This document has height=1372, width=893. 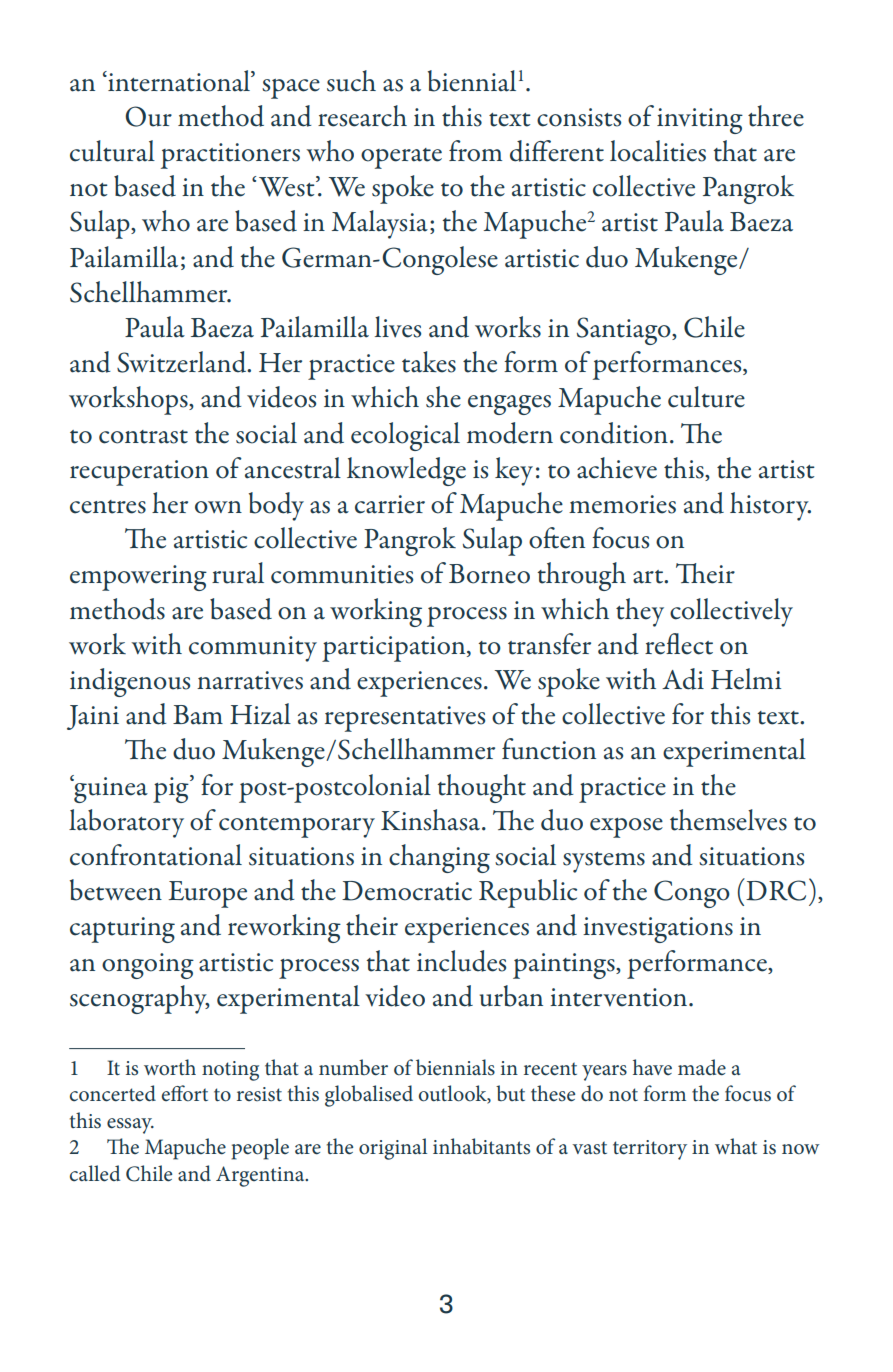 I want to click on essay, so click(x=130, y=1126).
